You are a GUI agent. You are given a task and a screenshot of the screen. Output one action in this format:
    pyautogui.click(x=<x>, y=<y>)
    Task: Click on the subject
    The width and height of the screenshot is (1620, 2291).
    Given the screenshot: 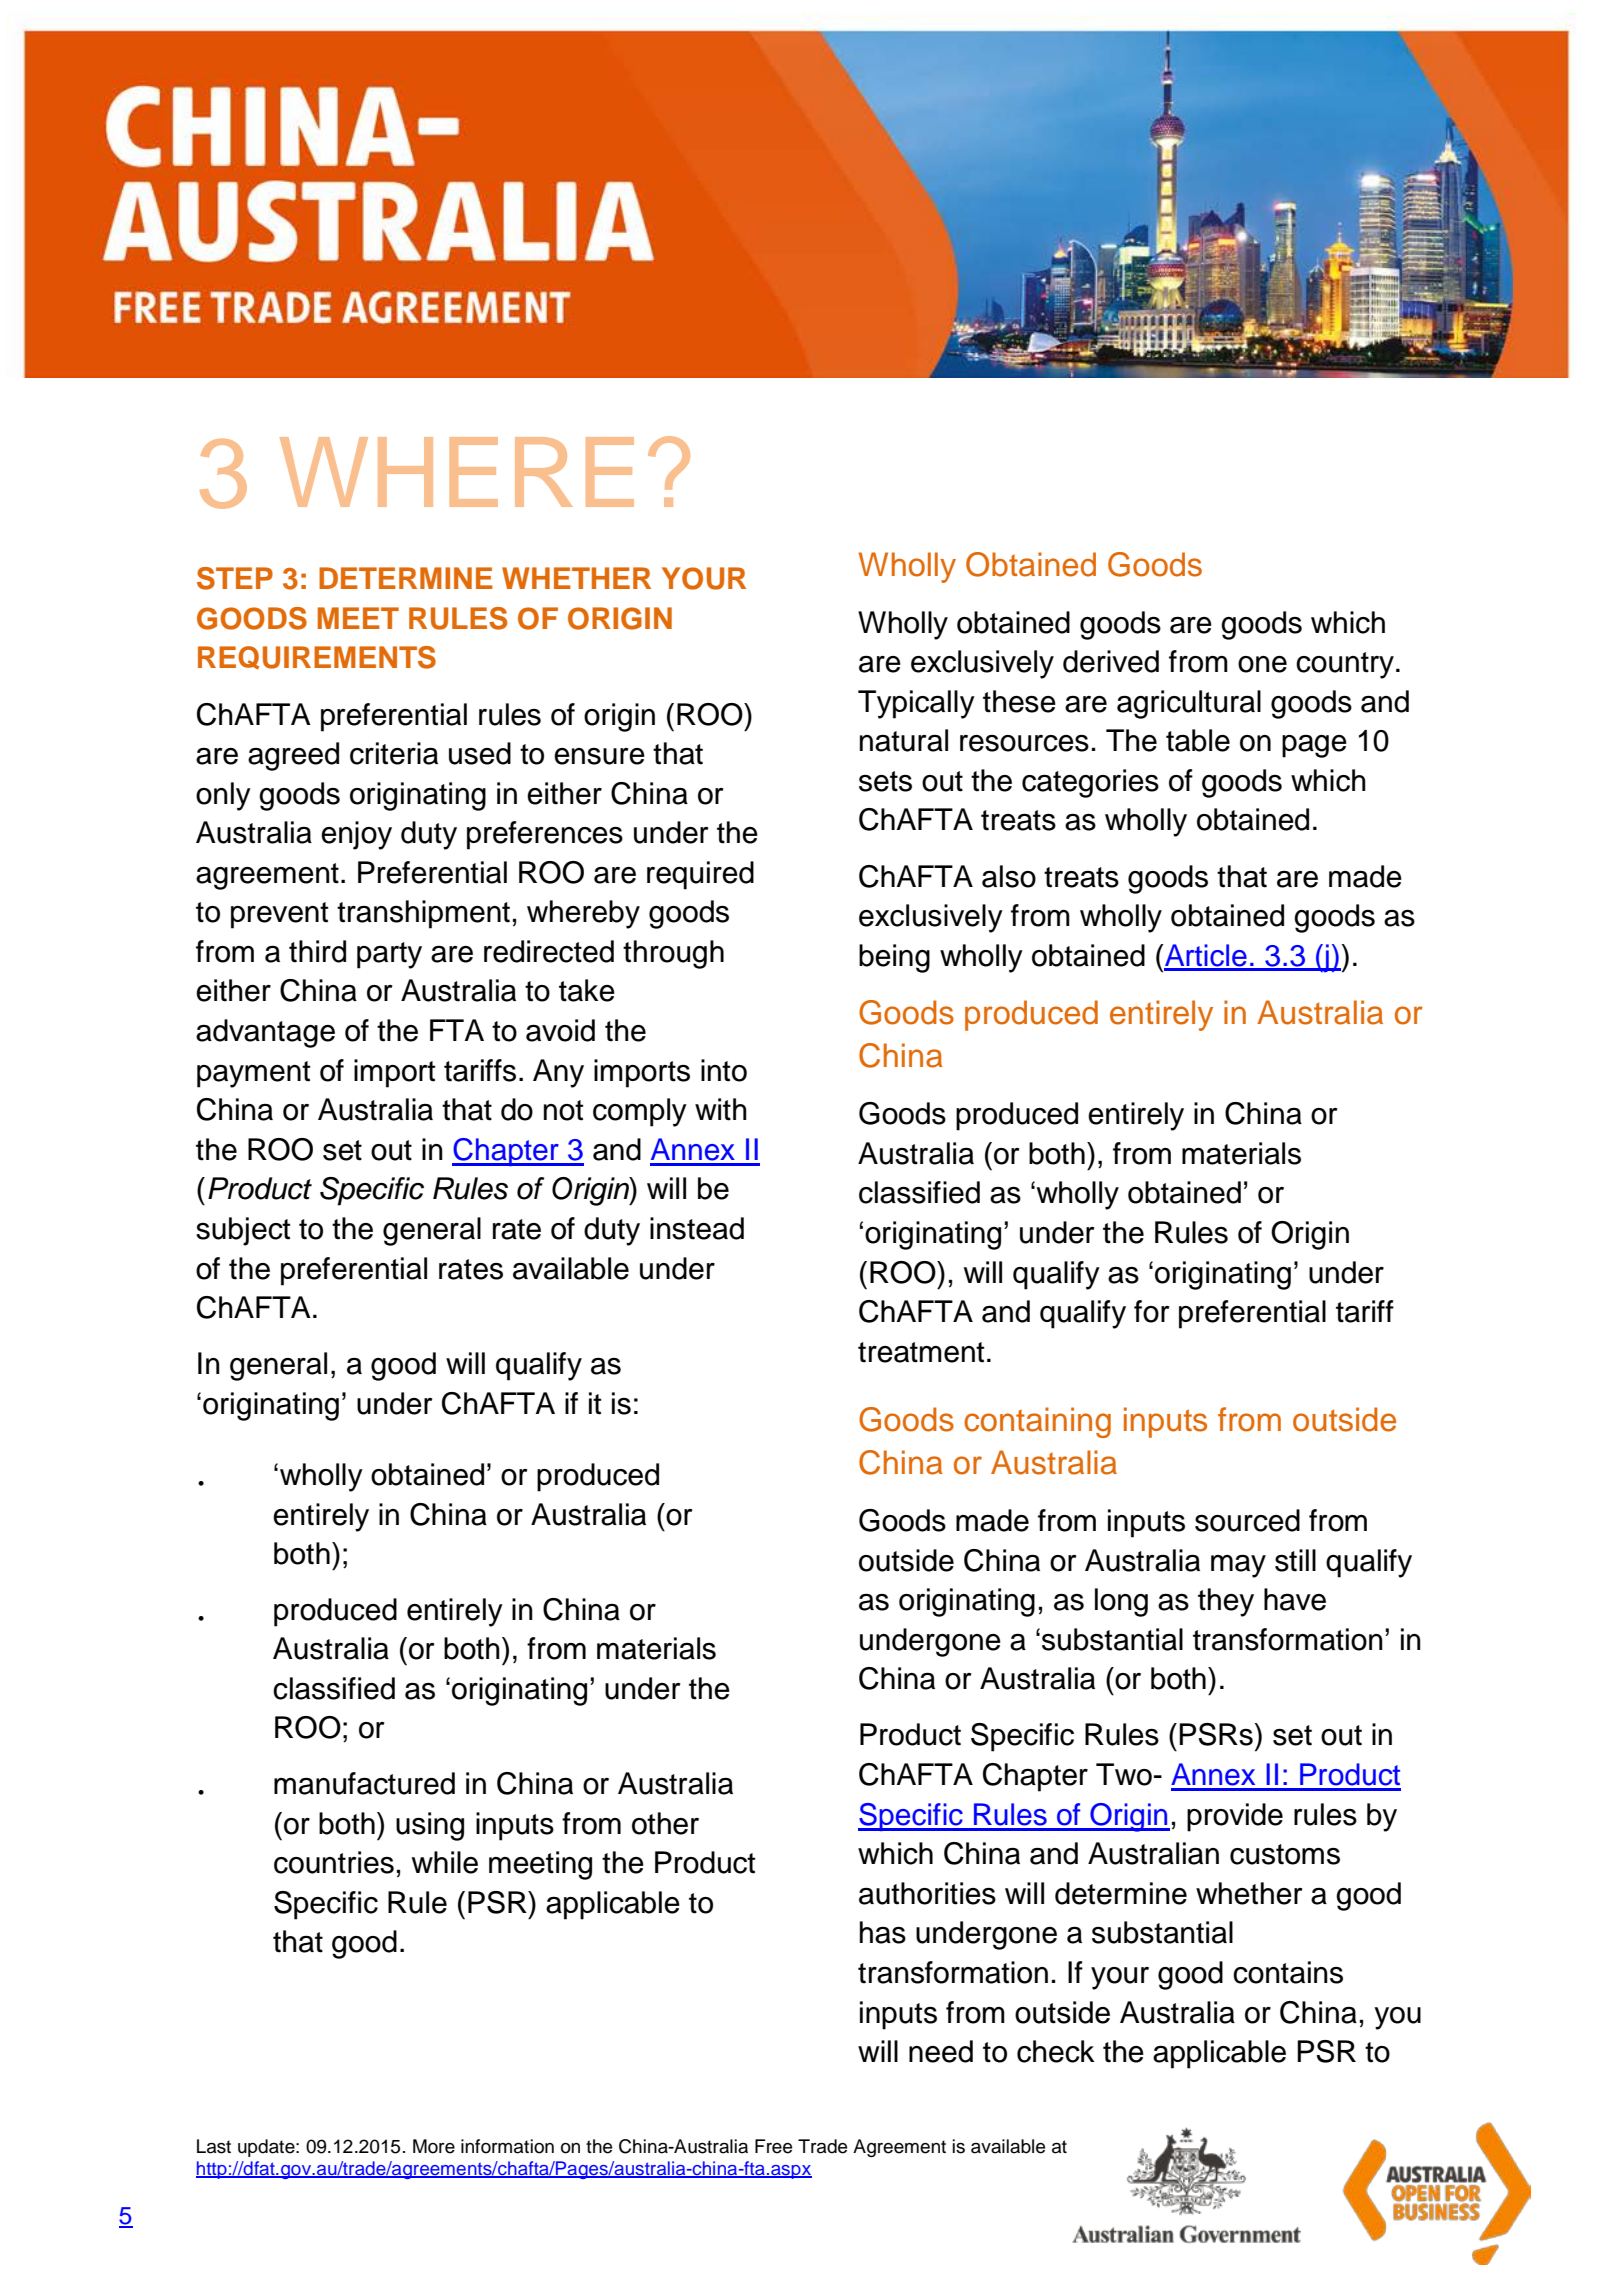 What is the action you would take?
    pyautogui.click(x=243, y=1231)
